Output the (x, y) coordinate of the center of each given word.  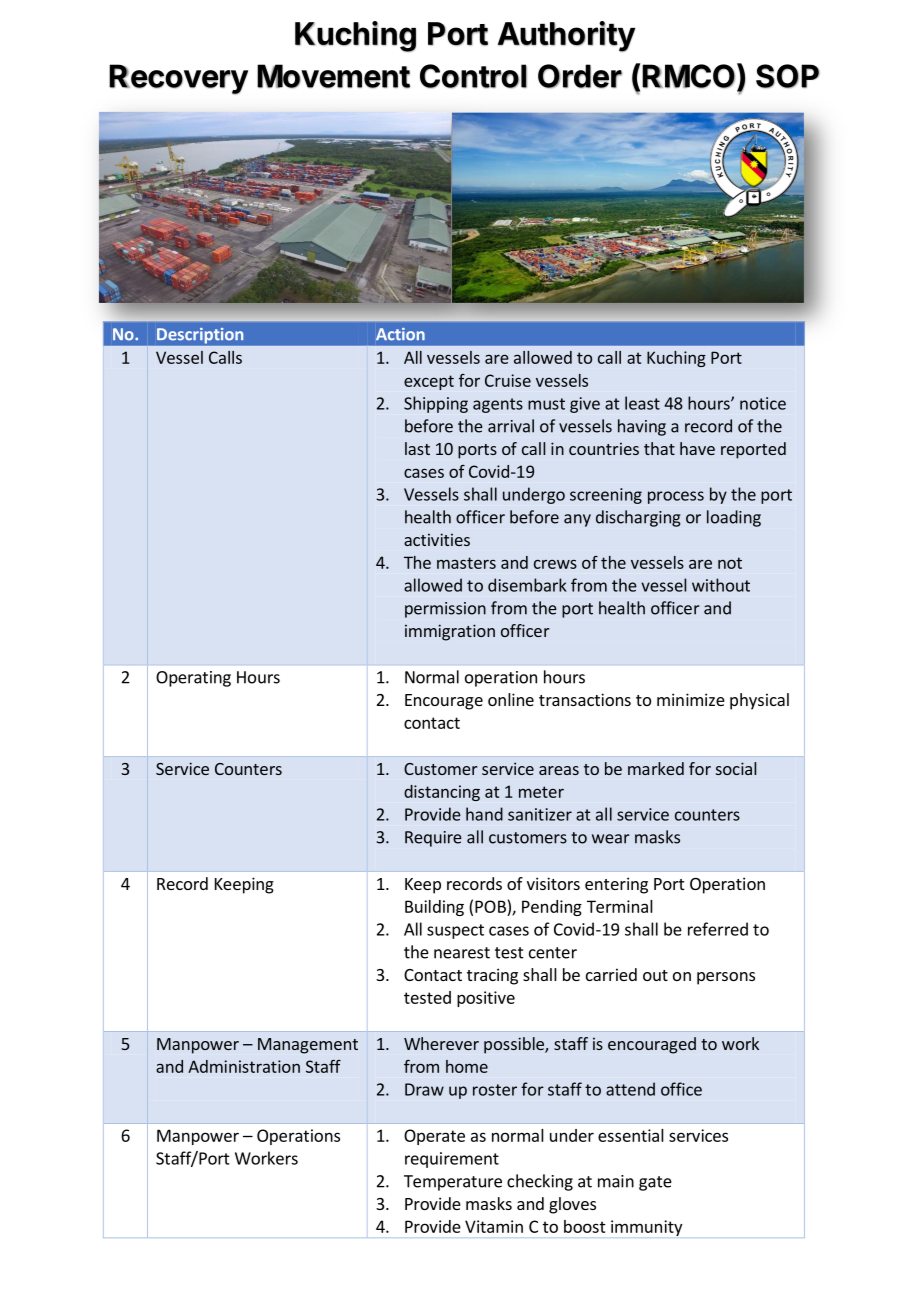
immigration (450, 632)
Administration (244, 1066)
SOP (788, 76)
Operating (193, 679)
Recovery (178, 79)
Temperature (453, 1183)
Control (473, 76)
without (721, 585)
